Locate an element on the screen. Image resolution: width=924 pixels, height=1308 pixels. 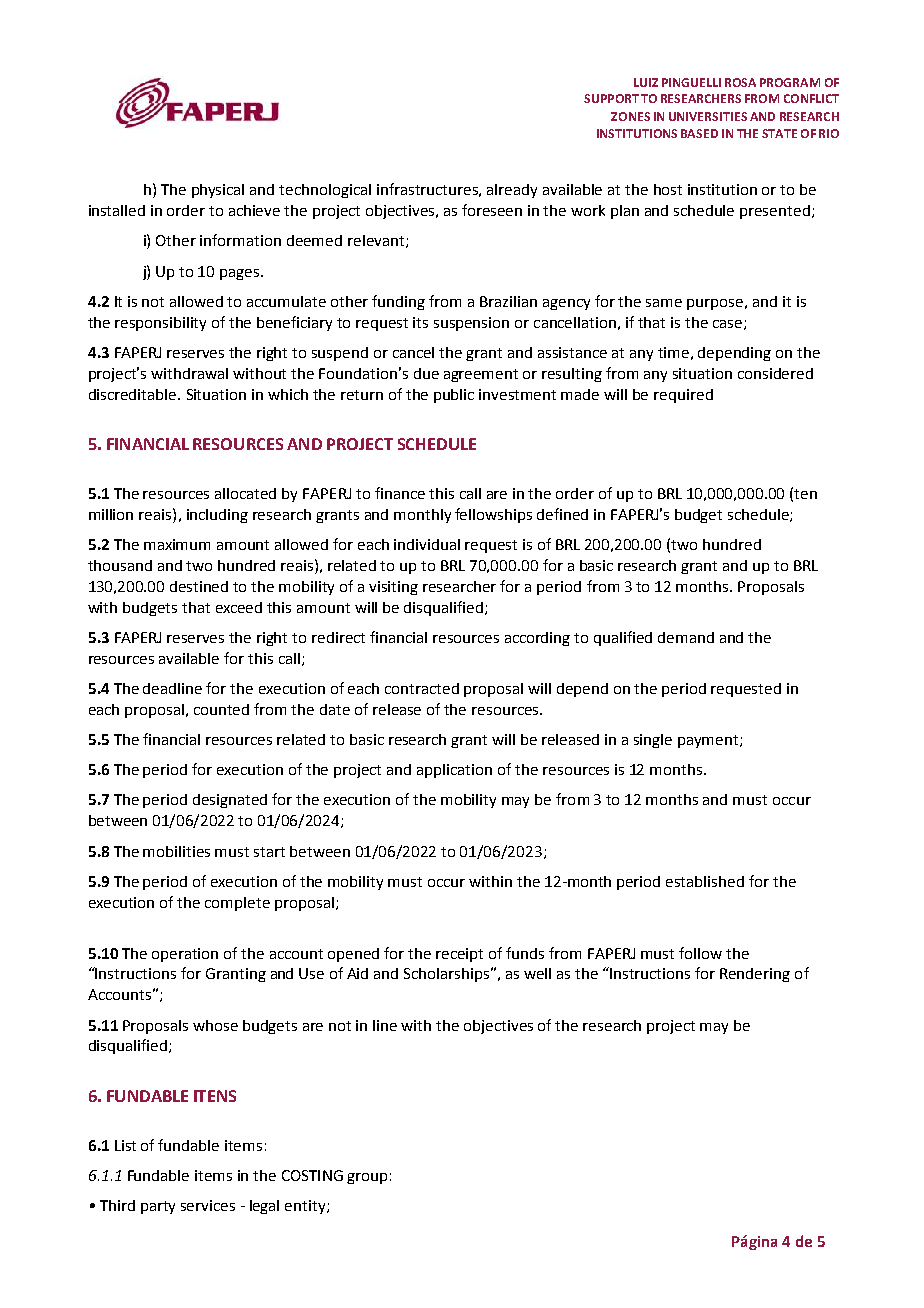
services is located at coordinates (208, 1205).
